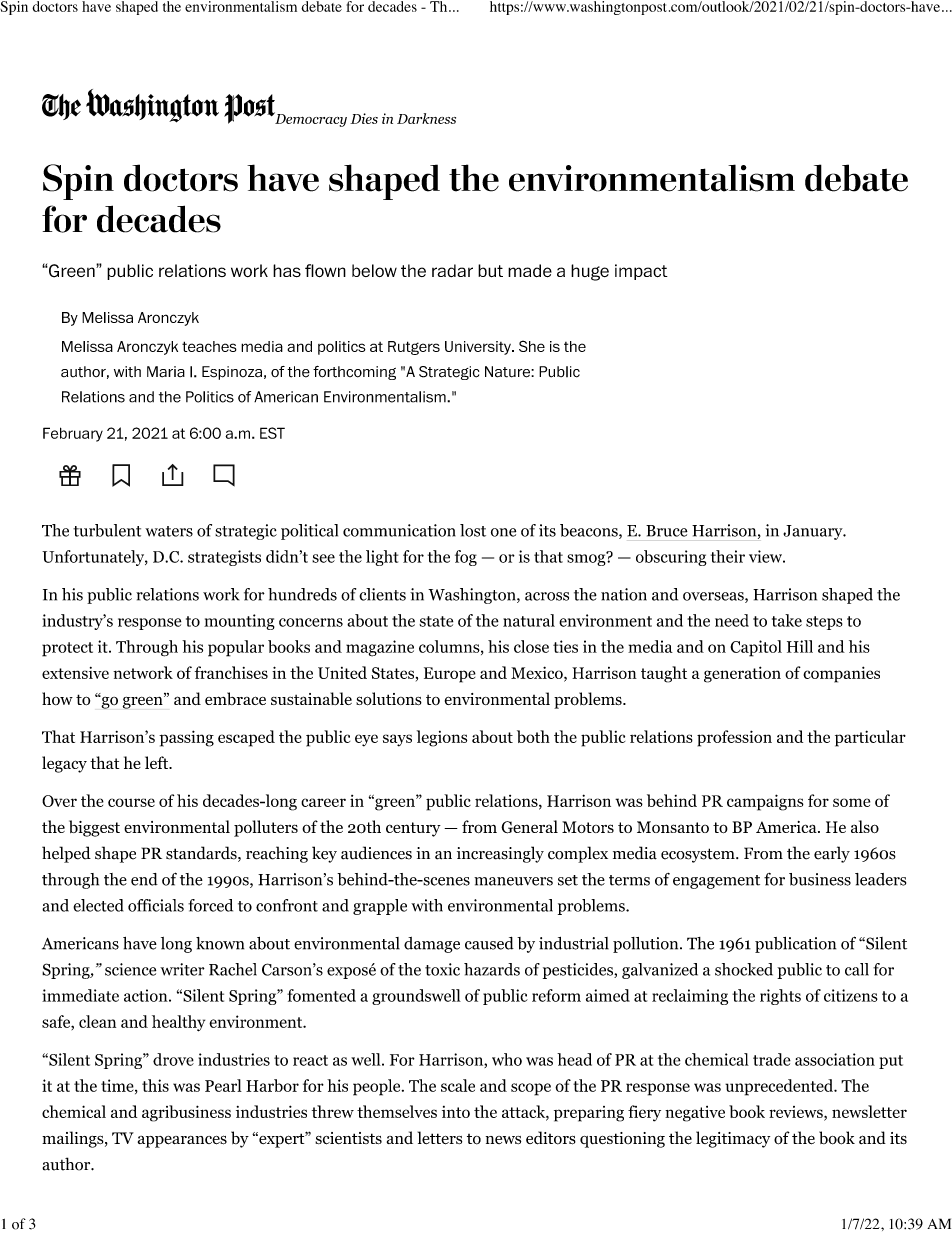  What do you see at coordinates (641, 272) in the screenshot?
I see `impact` at bounding box center [641, 272].
